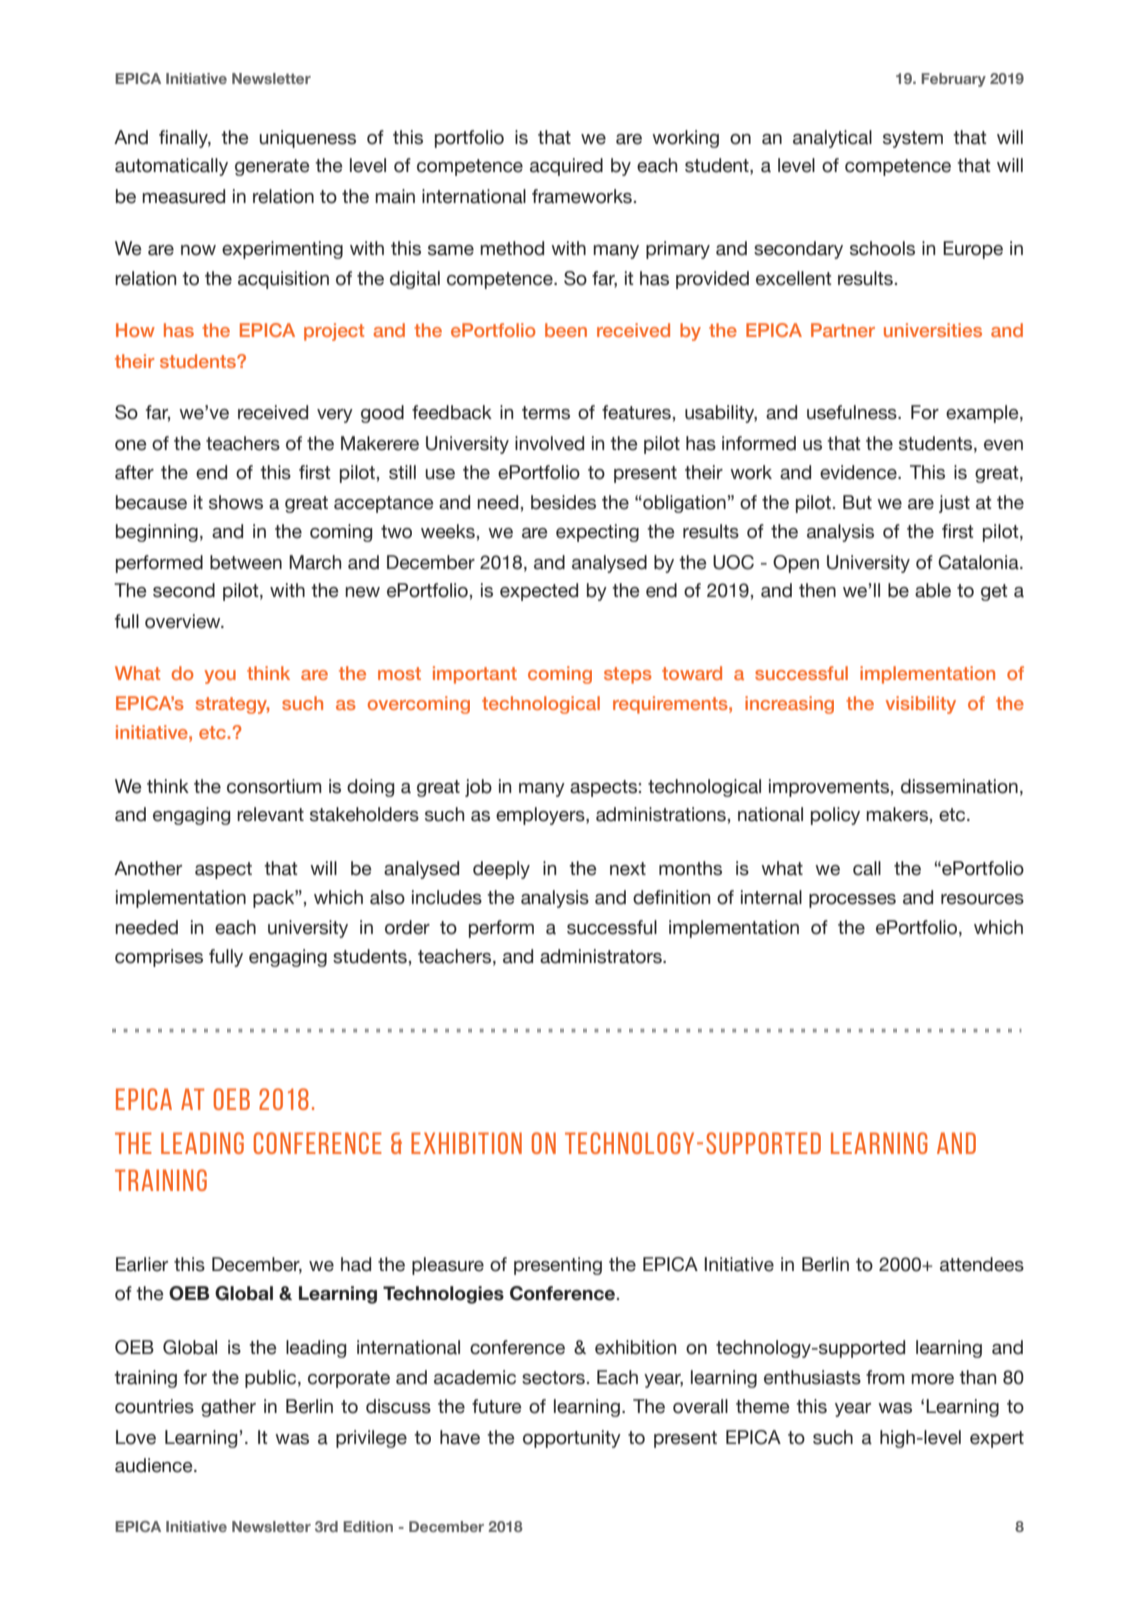 This screenshot has width=1139, height=1612. Describe the element at coordinates (448, 1266) in the screenshot. I see `pleasure` at that location.
